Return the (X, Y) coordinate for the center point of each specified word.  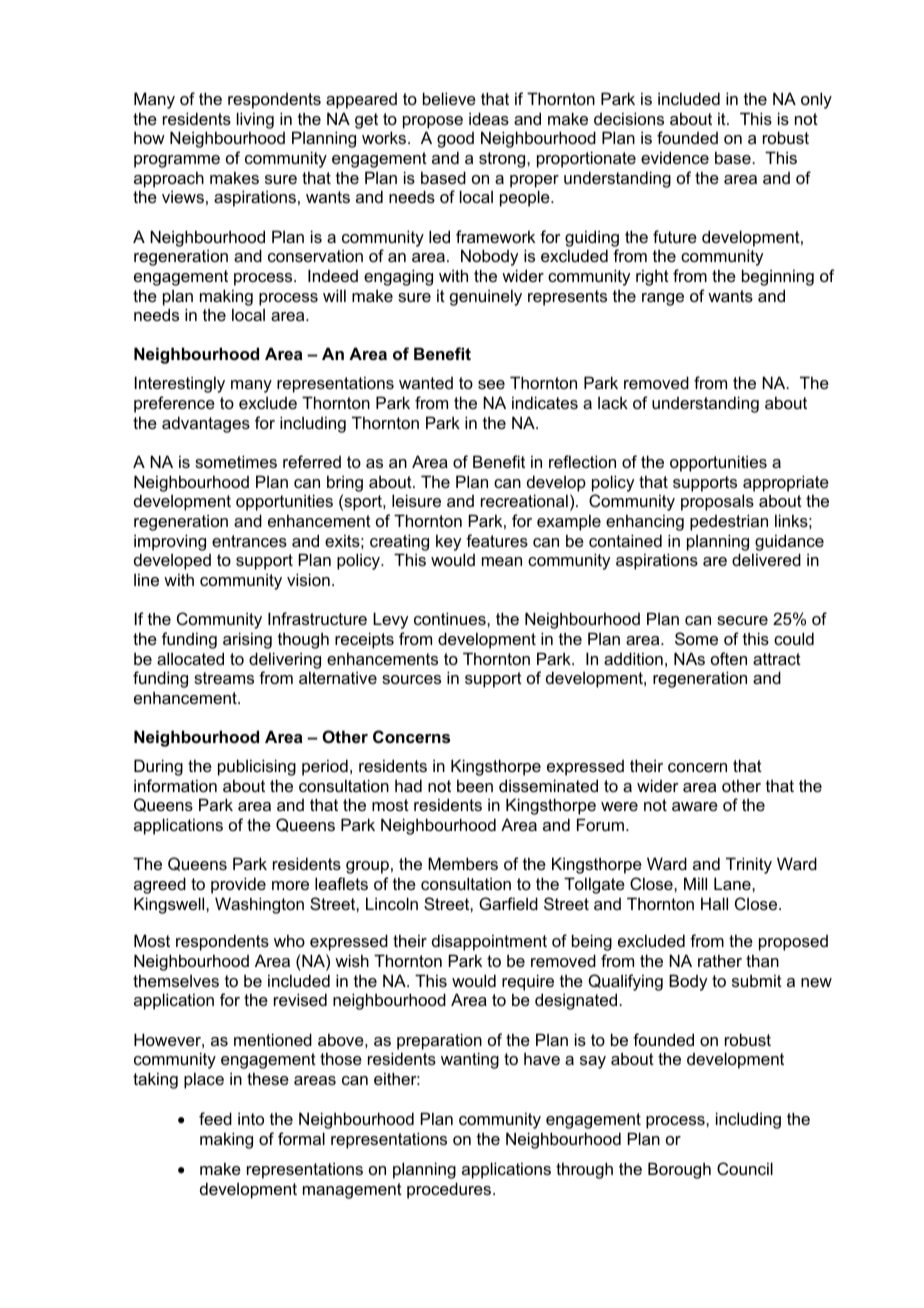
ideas (489, 118)
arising (247, 640)
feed (215, 1118)
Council (745, 1168)
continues (451, 618)
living (255, 120)
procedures (450, 1190)
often (729, 658)
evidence (675, 157)
